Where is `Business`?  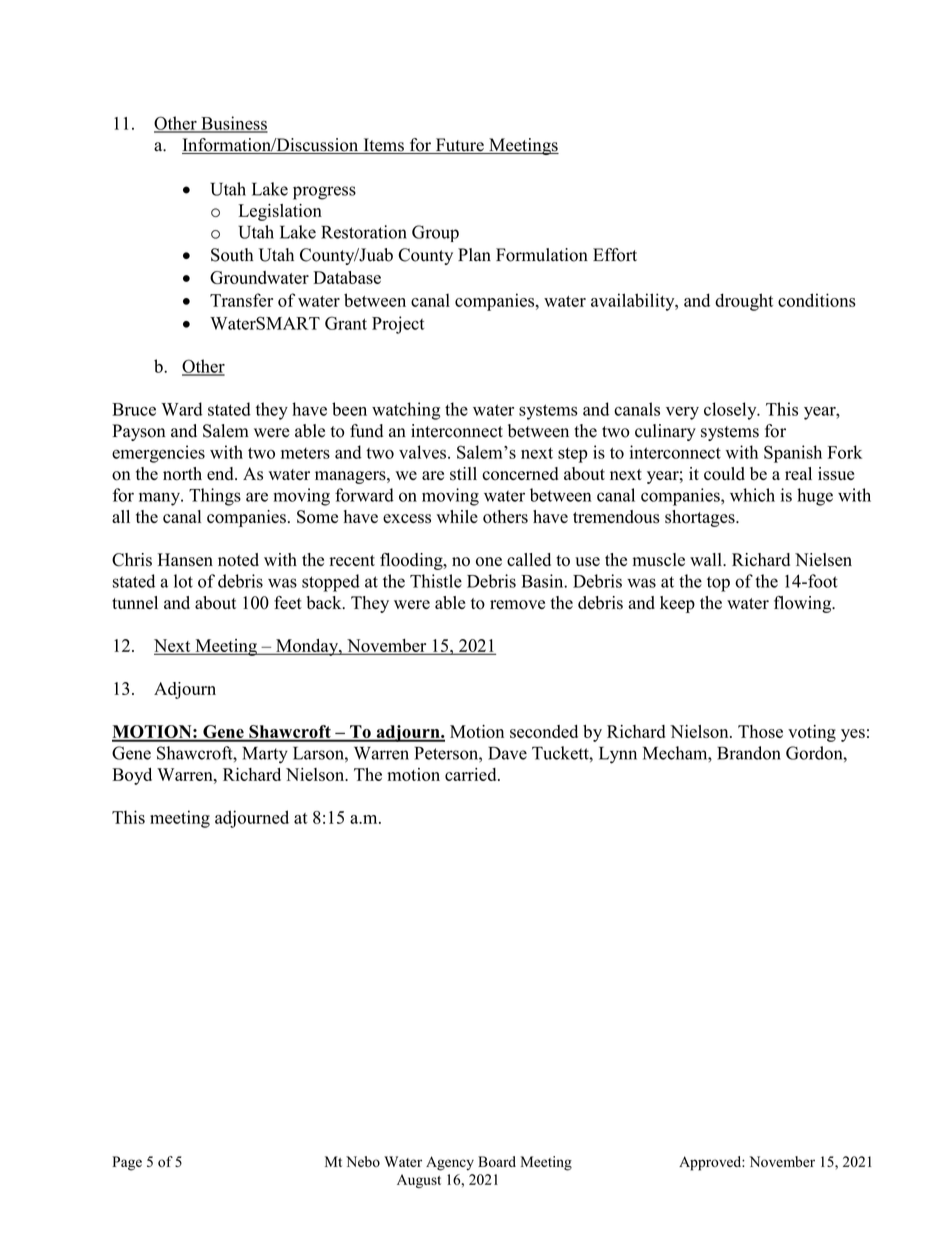 Business is located at coordinates (233, 124).
